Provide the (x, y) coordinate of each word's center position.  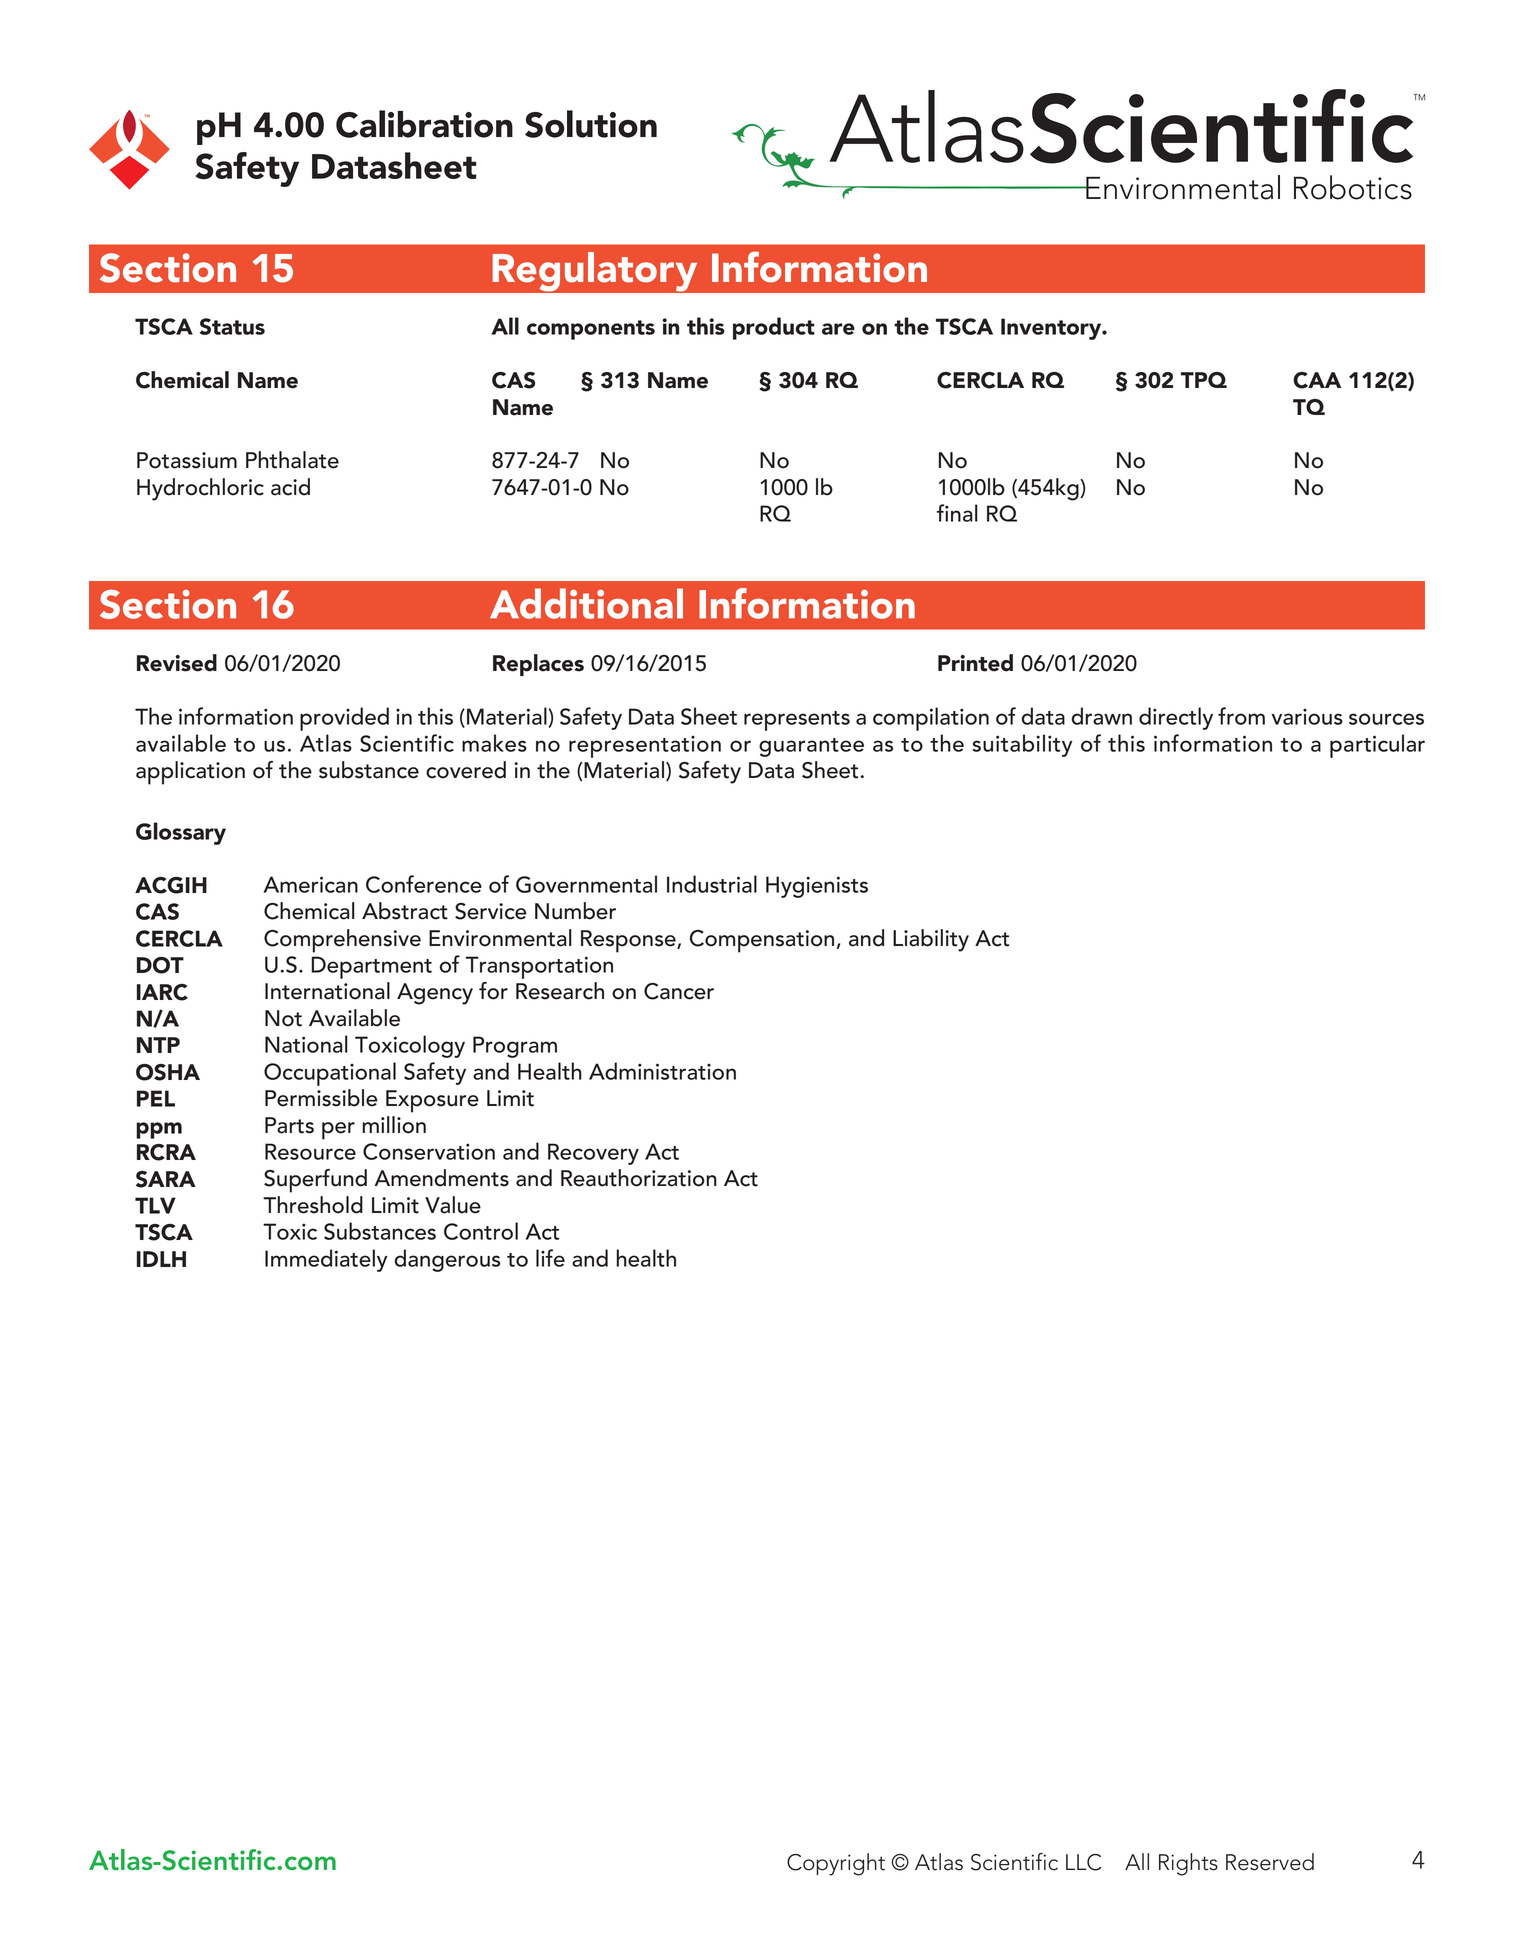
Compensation (762, 941)
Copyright (836, 1864)
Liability (931, 940)
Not (283, 1018)
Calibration (424, 124)
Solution (591, 124)
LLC (1084, 1862)
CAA (1317, 380)
